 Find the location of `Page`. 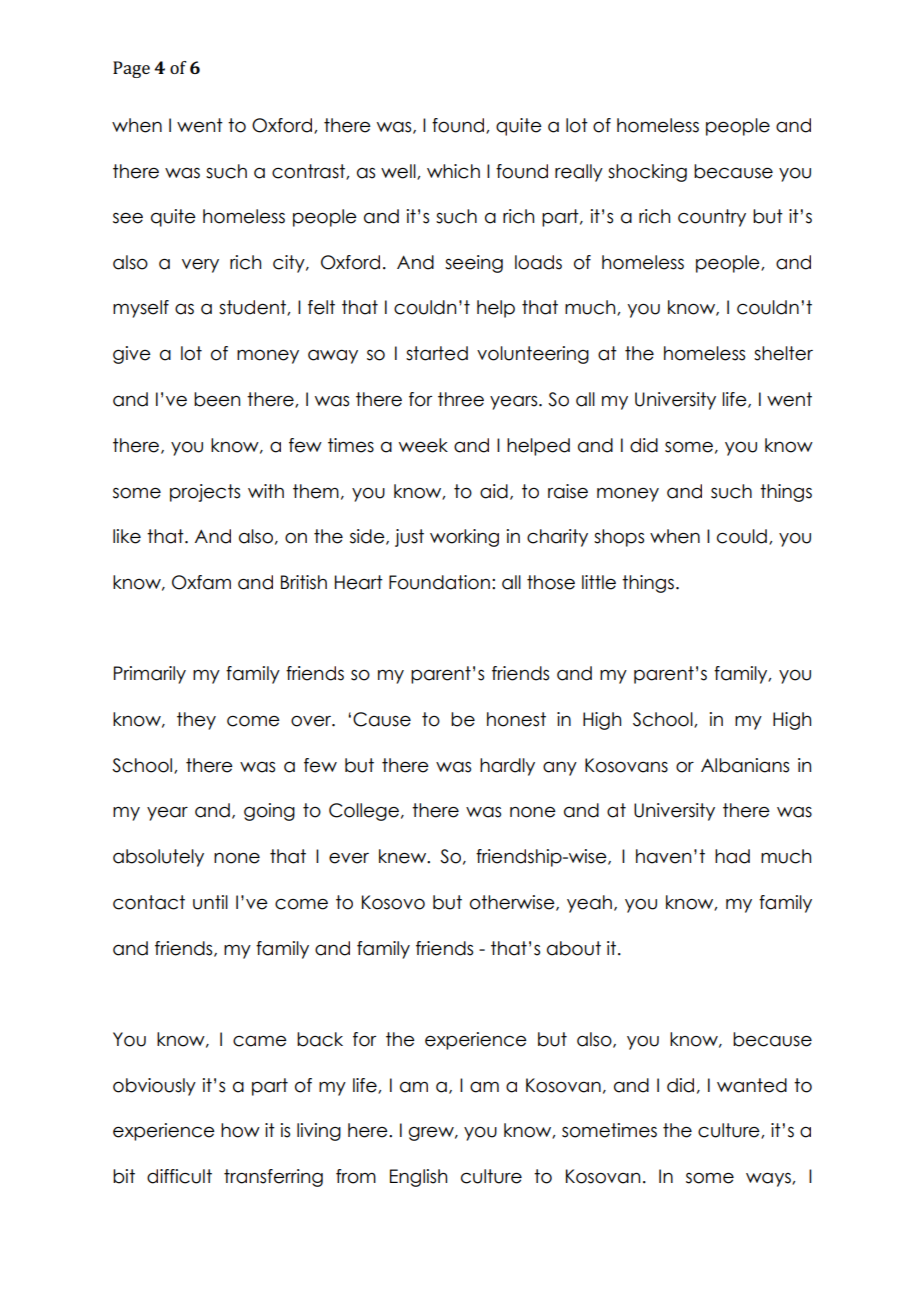

Page is located at coordinates (131, 69).
